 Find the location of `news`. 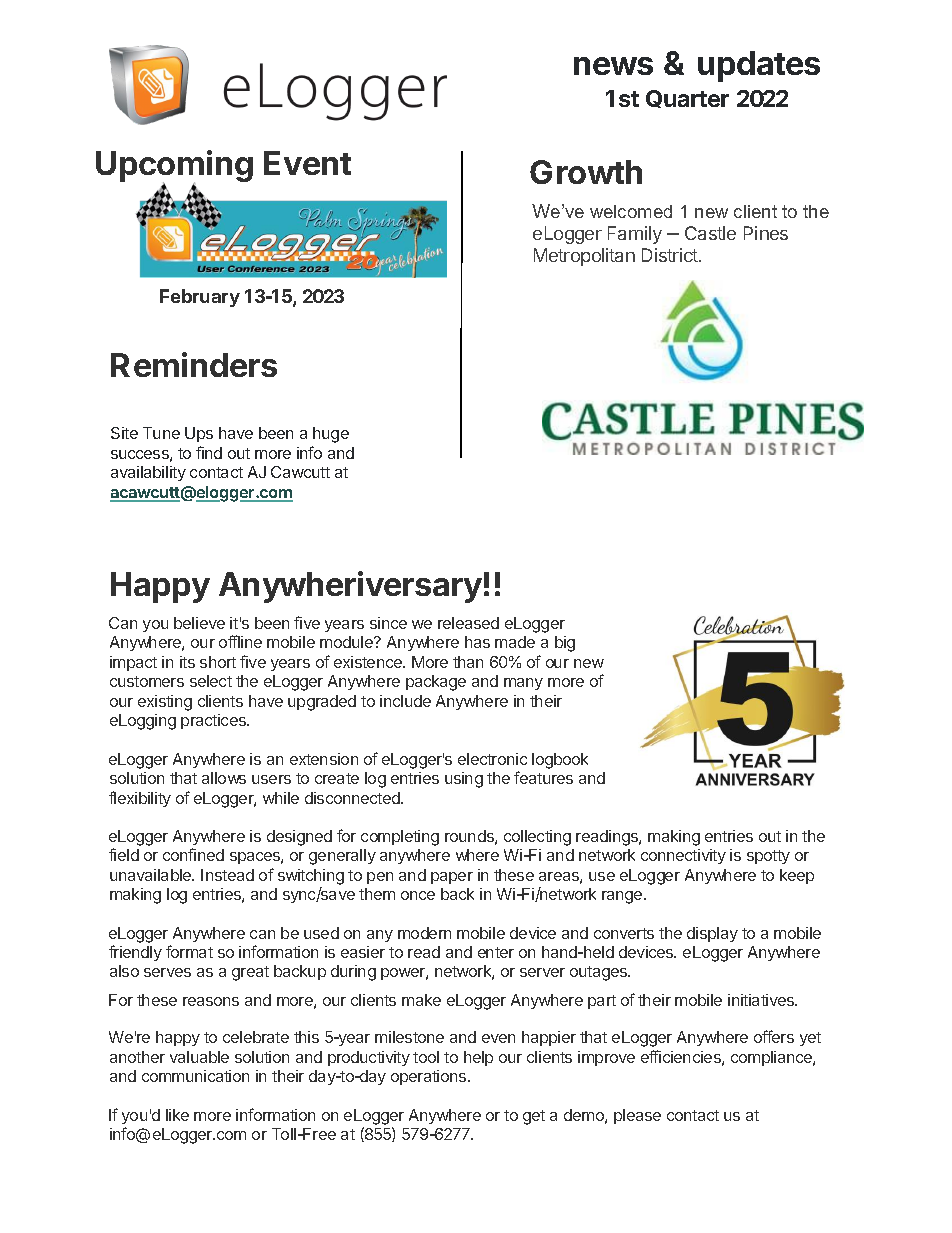

news is located at coordinates (613, 66).
